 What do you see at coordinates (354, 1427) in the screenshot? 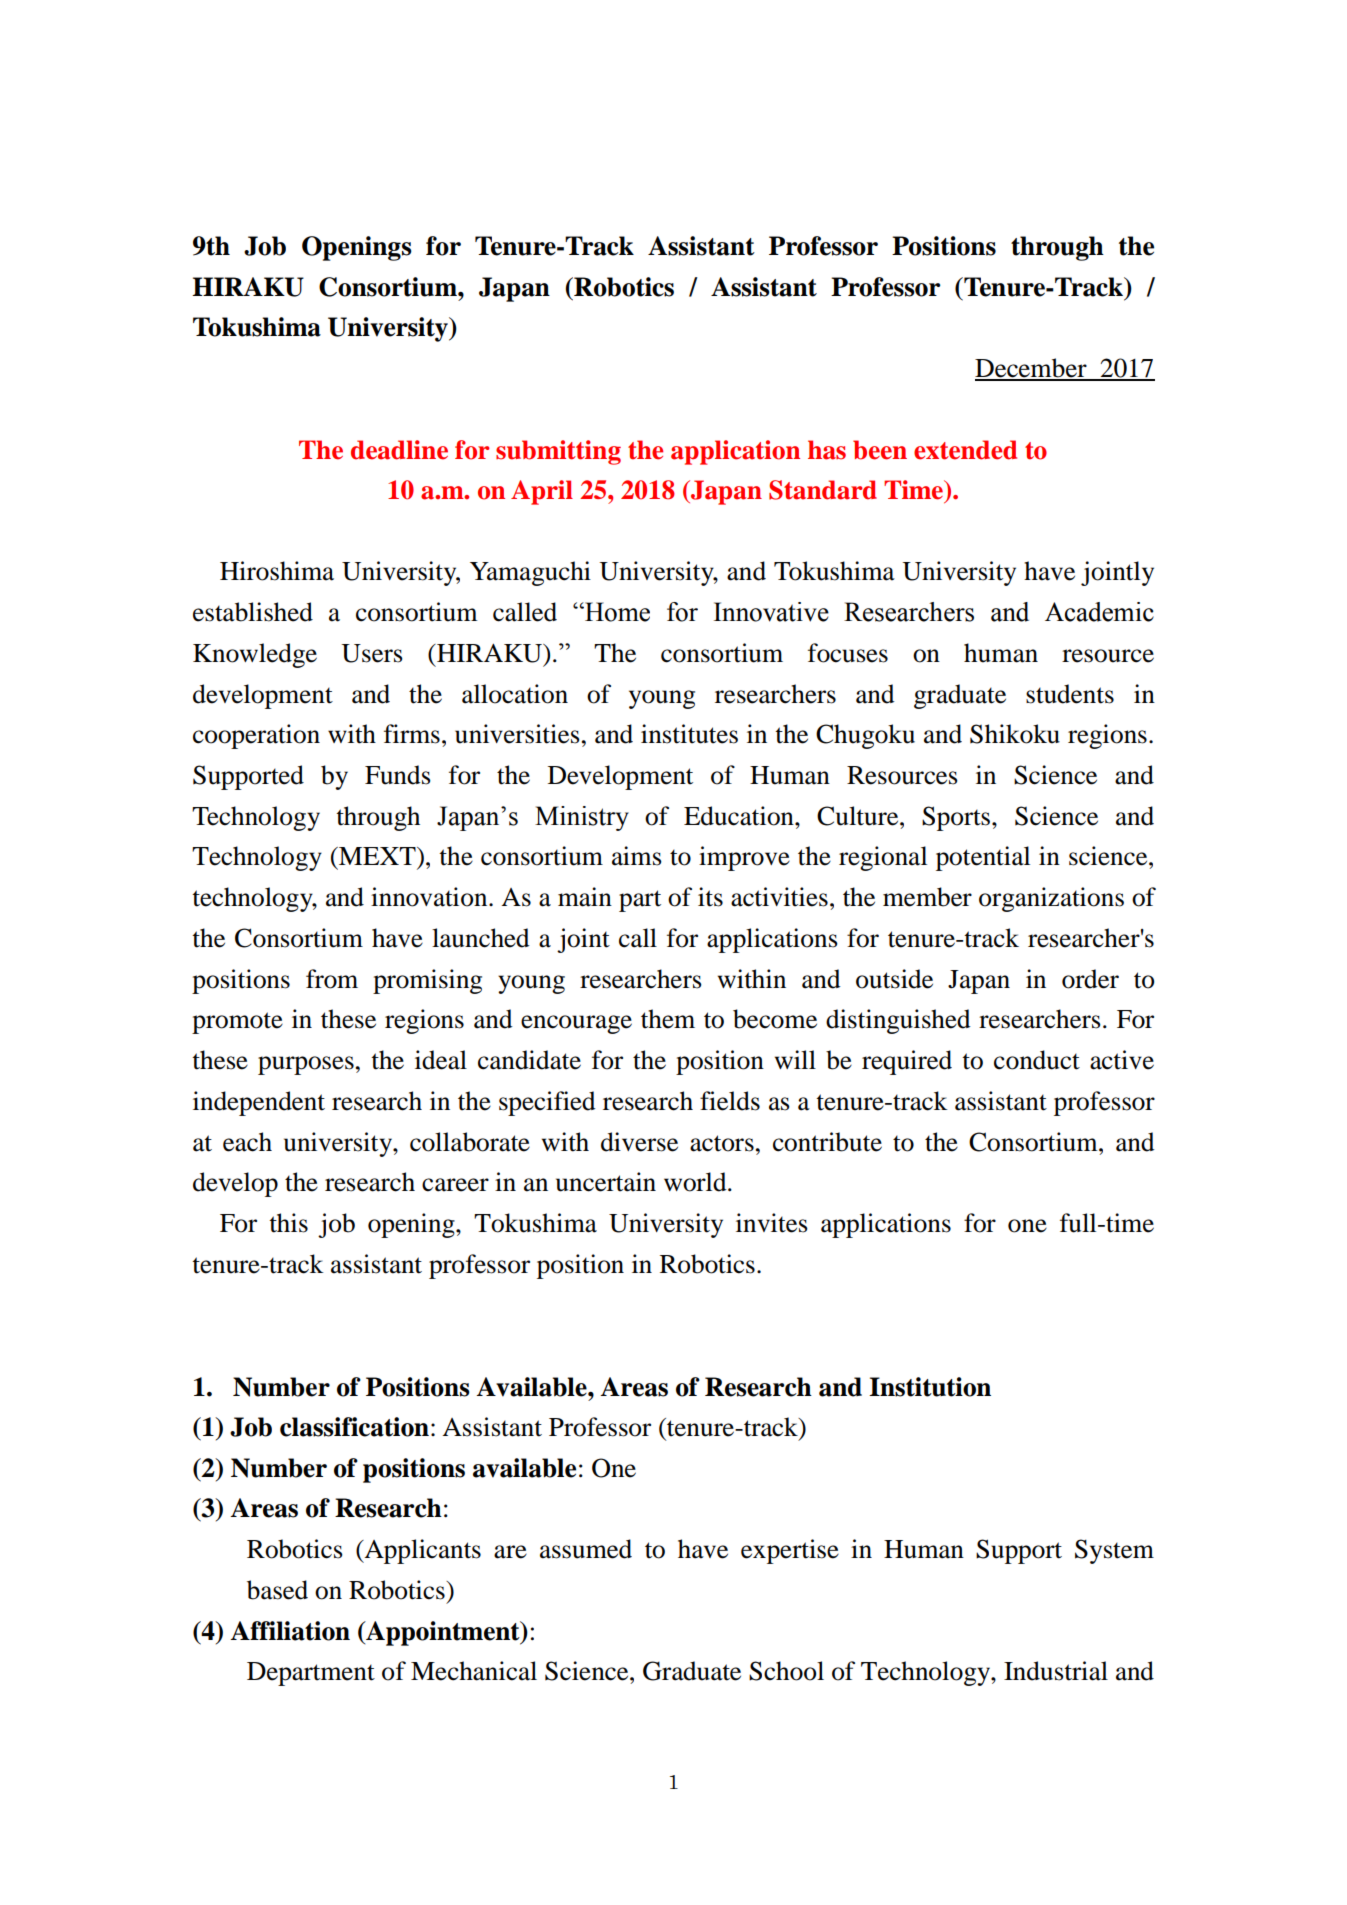
I see `classification` at bounding box center [354, 1427].
